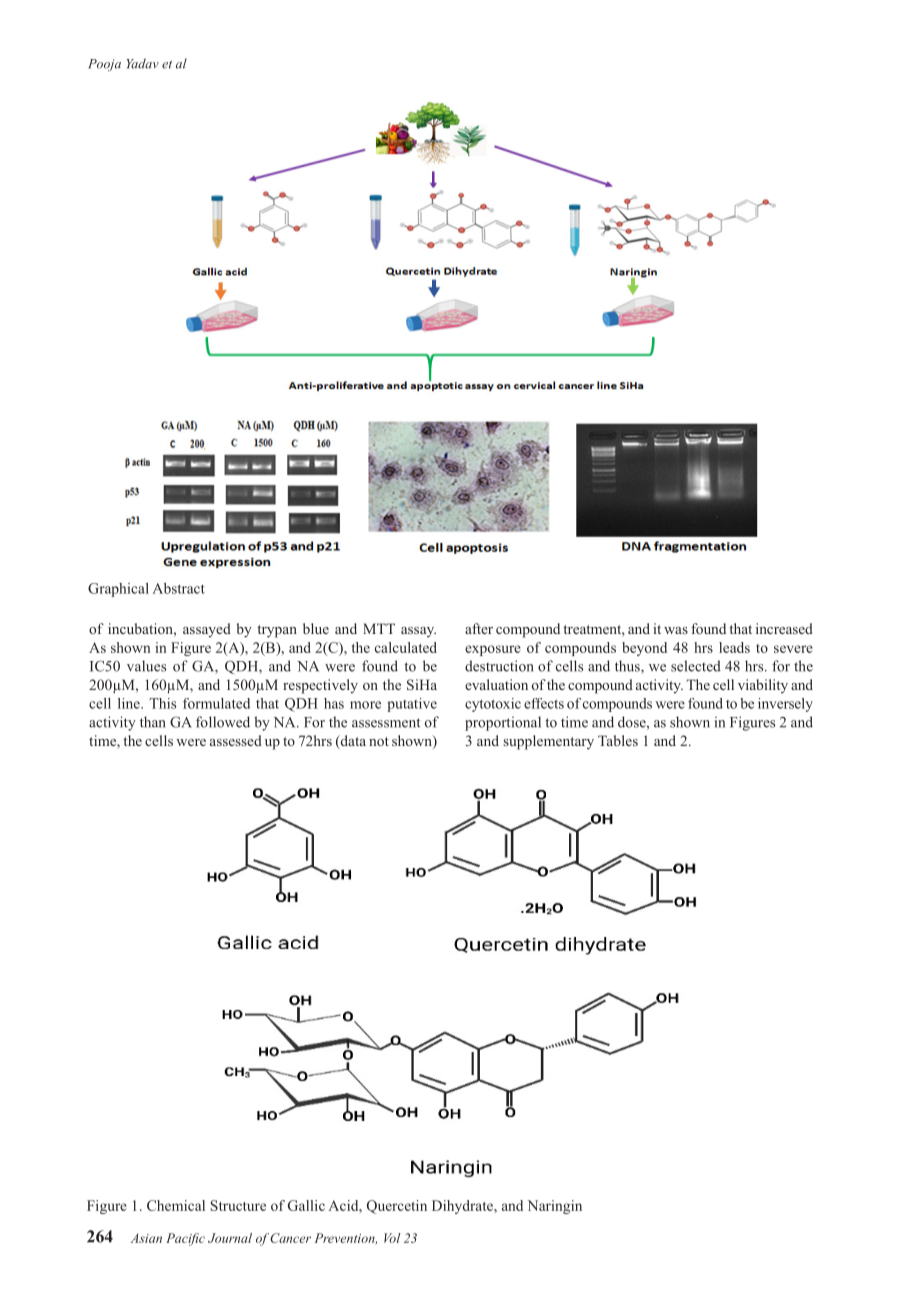 The image size is (924, 1308). Describe the element at coordinates (142, 63) in the image. I see `Yadav` at that location.
